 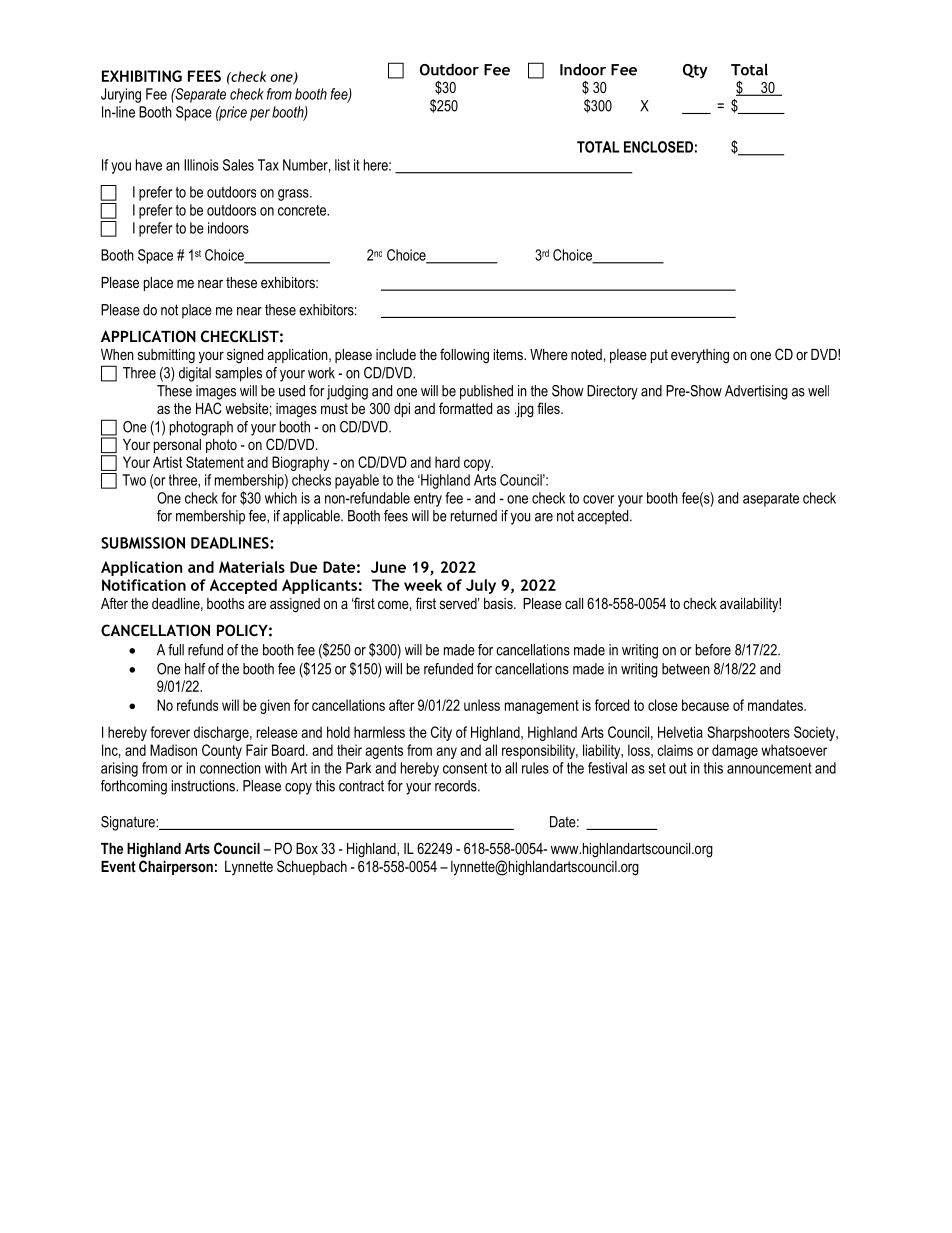 I want to click on half, so click(x=195, y=669).
